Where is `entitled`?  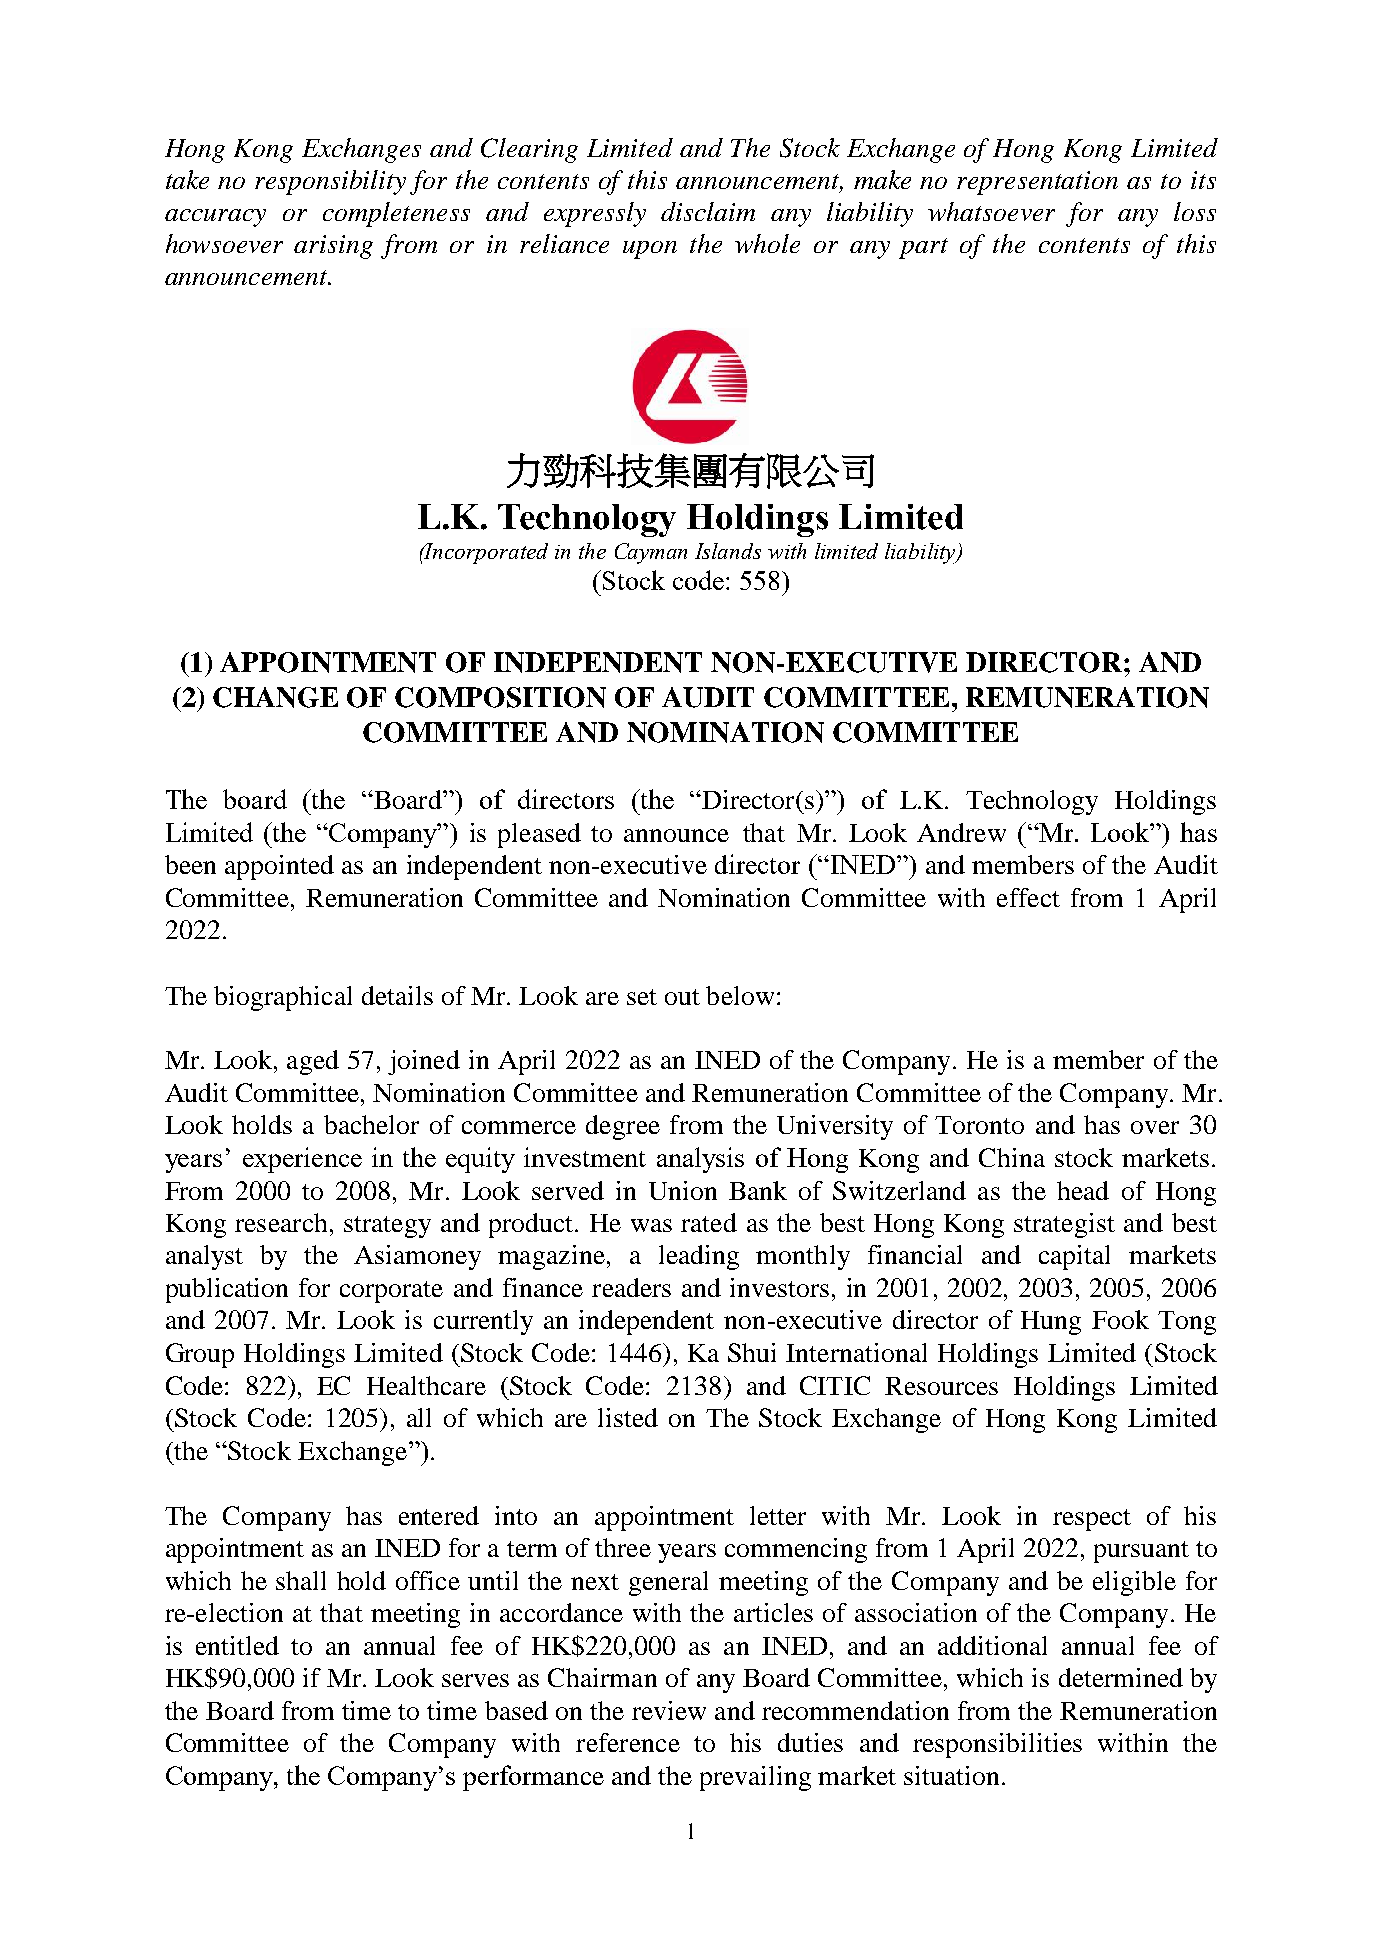 entitled is located at coordinates (237, 1645).
